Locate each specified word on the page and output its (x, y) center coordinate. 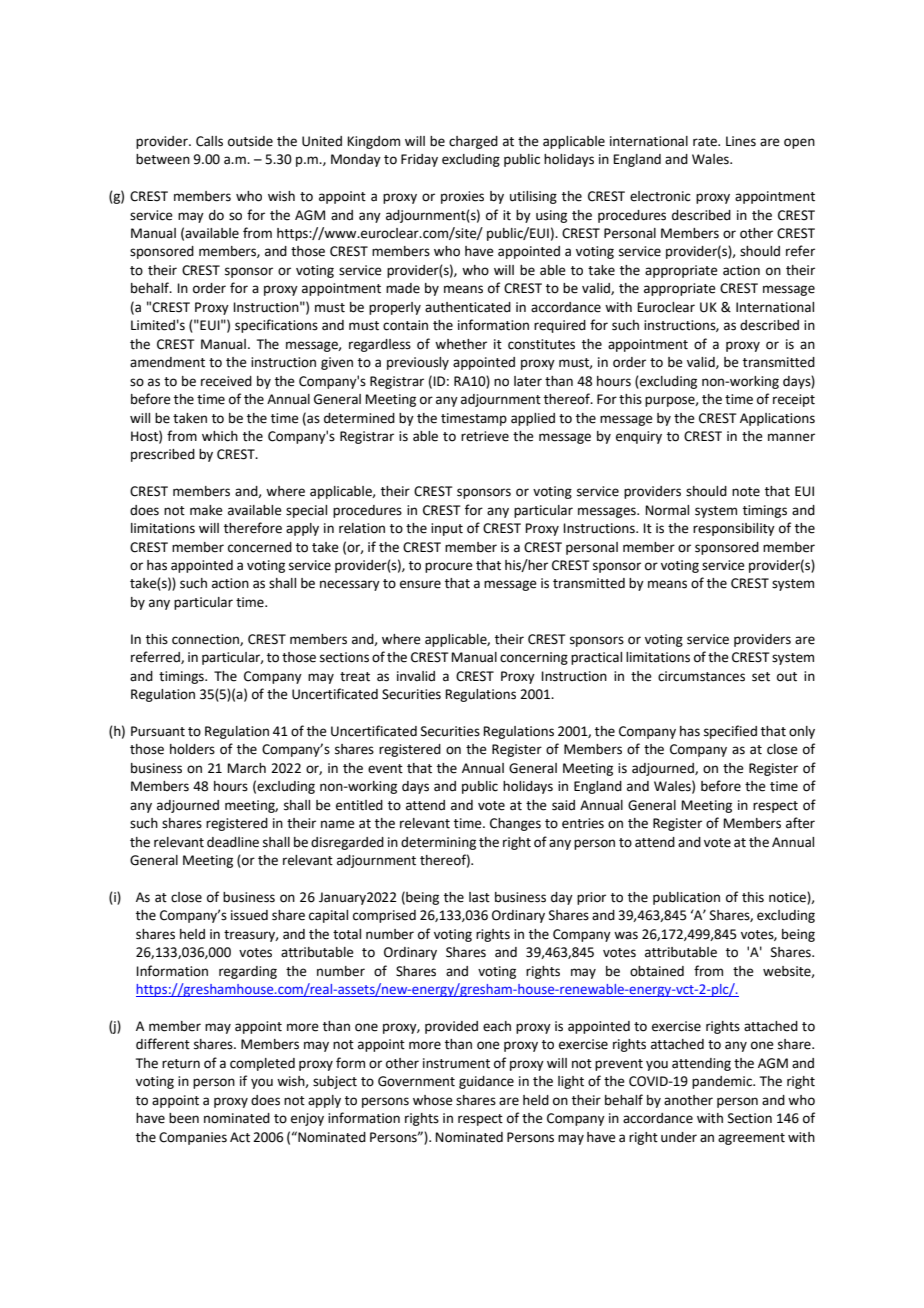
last (479, 897)
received (226, 381)
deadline (233, 842)
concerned (260, 547)
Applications (777, 419)
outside (250, 141)
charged (473, 142)
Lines (741, 141)
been (184, 1118)
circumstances (701, 676)
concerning (534, 658)
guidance (486, 1082)
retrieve (485, 436)
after (800, 823)
